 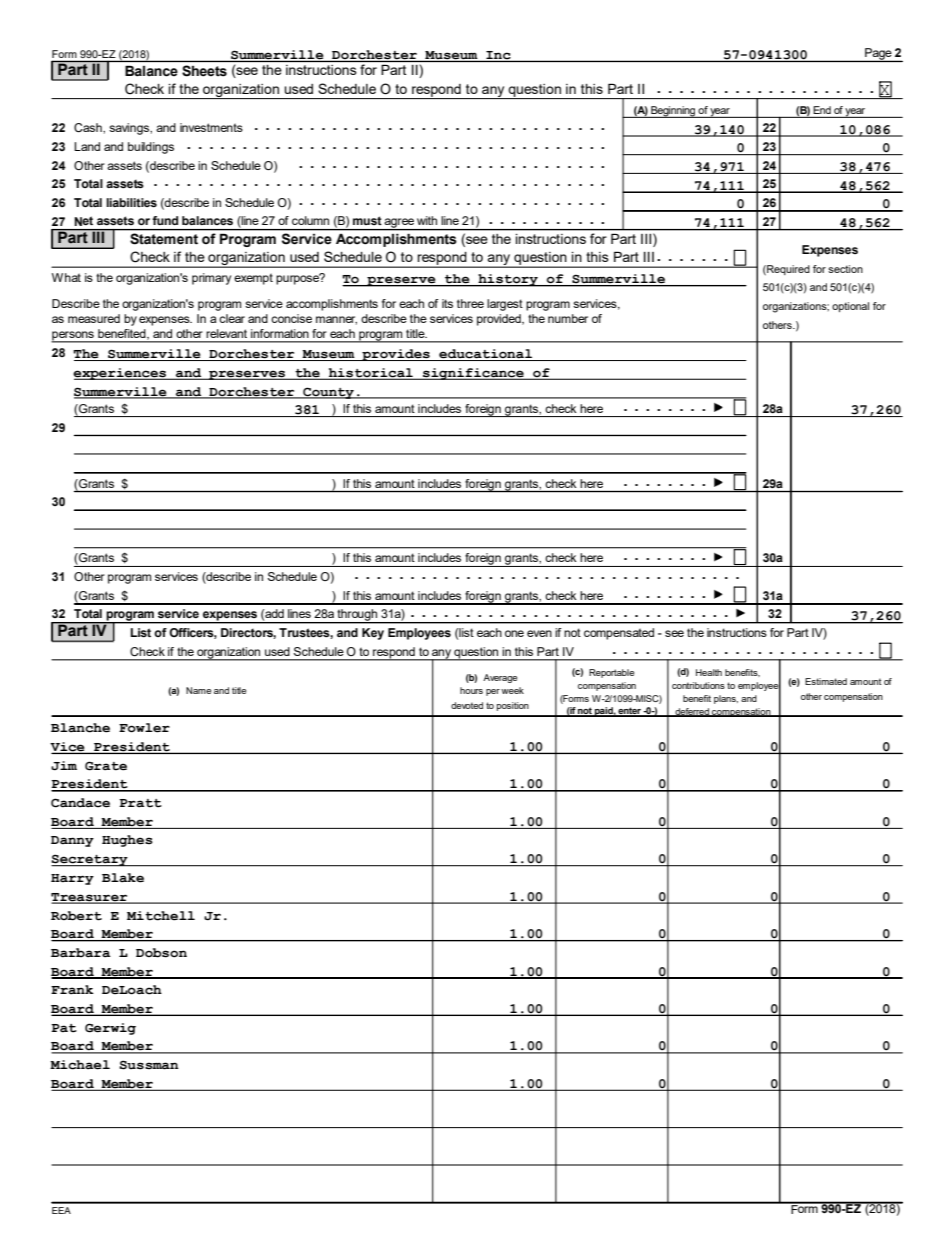 I want to click on plans, so click(x=726, y=699).
